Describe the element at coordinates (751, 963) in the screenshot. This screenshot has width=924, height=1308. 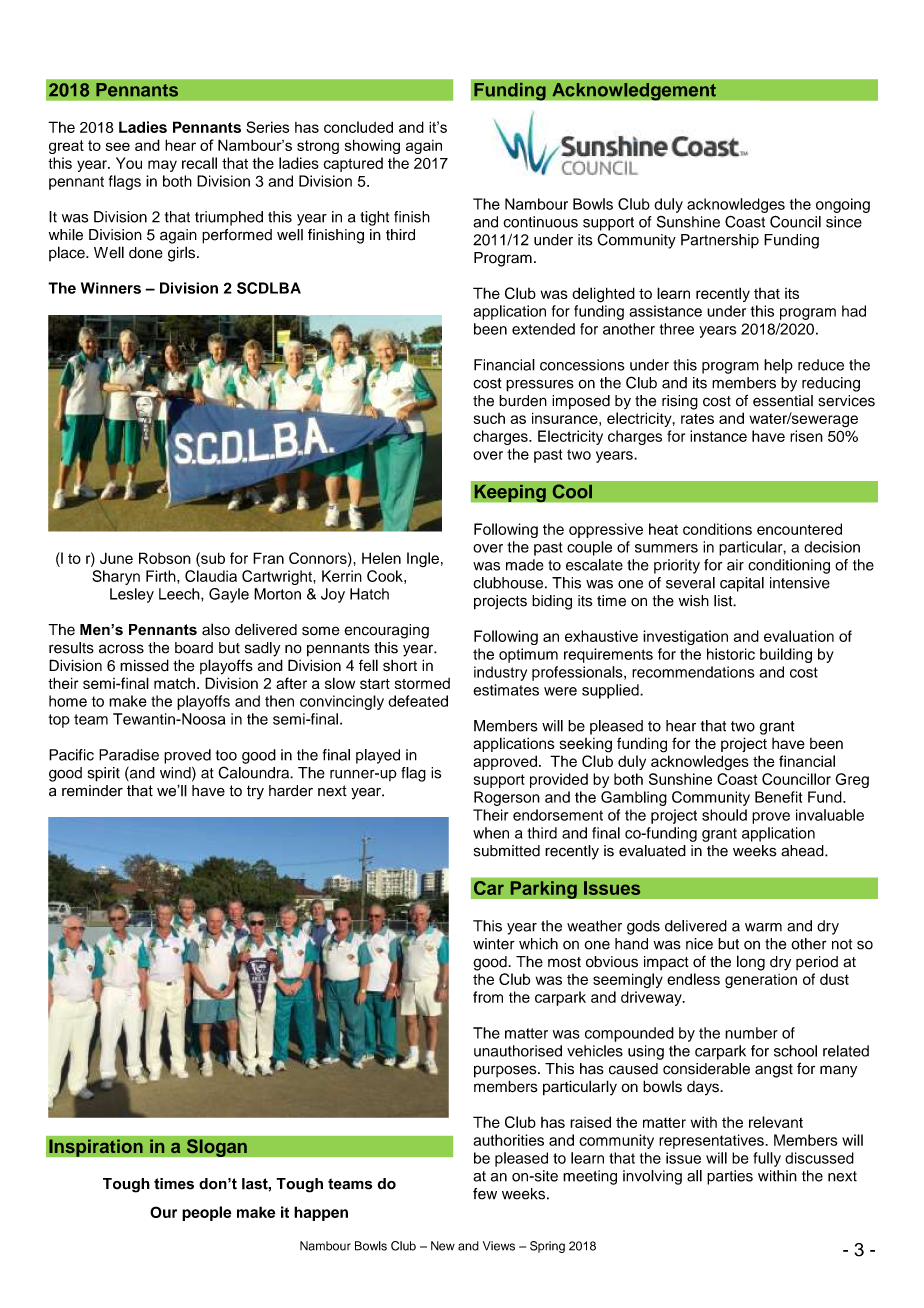
I see `long` at that location.
